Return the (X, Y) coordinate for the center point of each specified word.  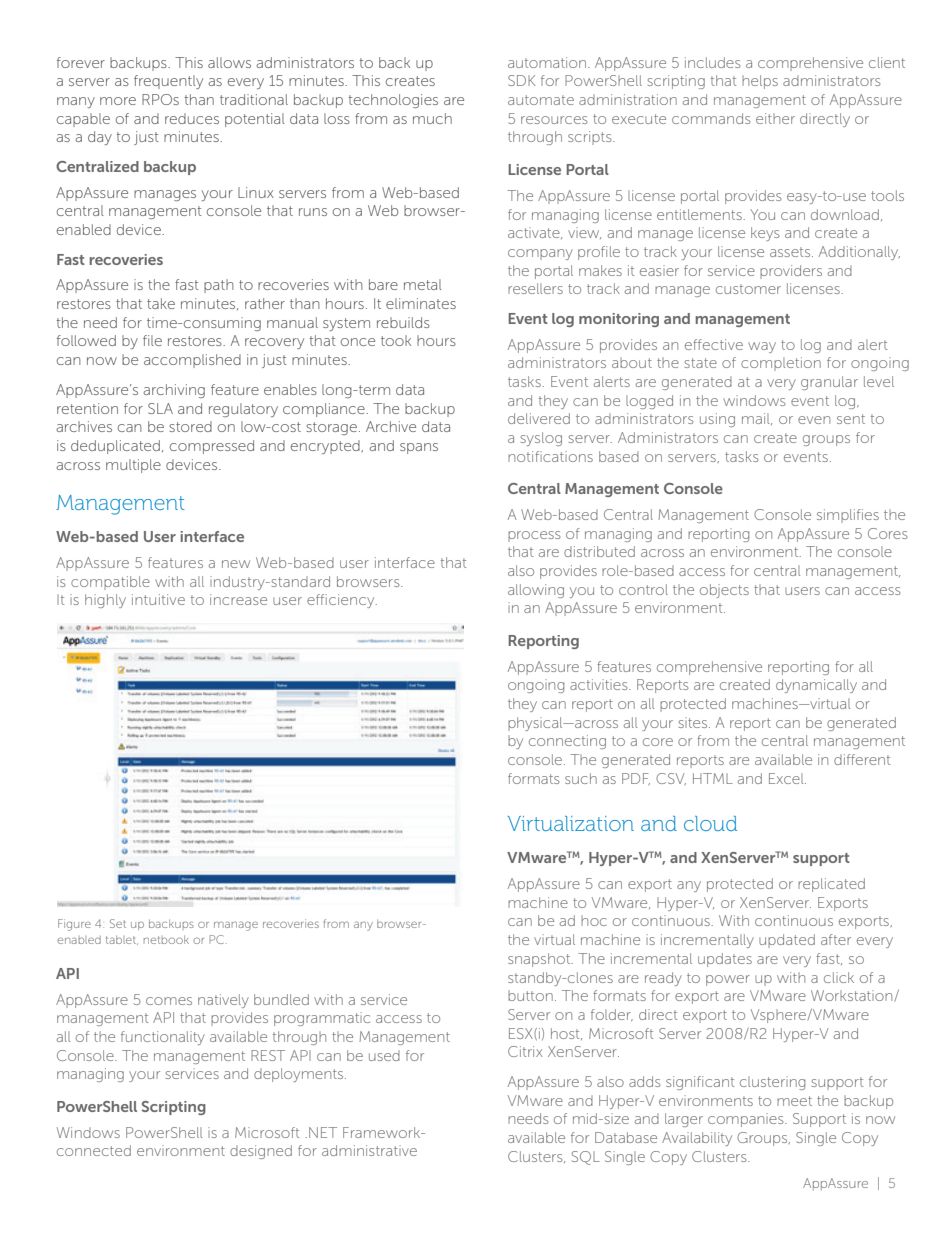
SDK (522, 80)
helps (760, 82)
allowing (536, 591)
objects (724, 591)
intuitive (158, 599)
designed (261, 1152)
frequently (168, 82)
